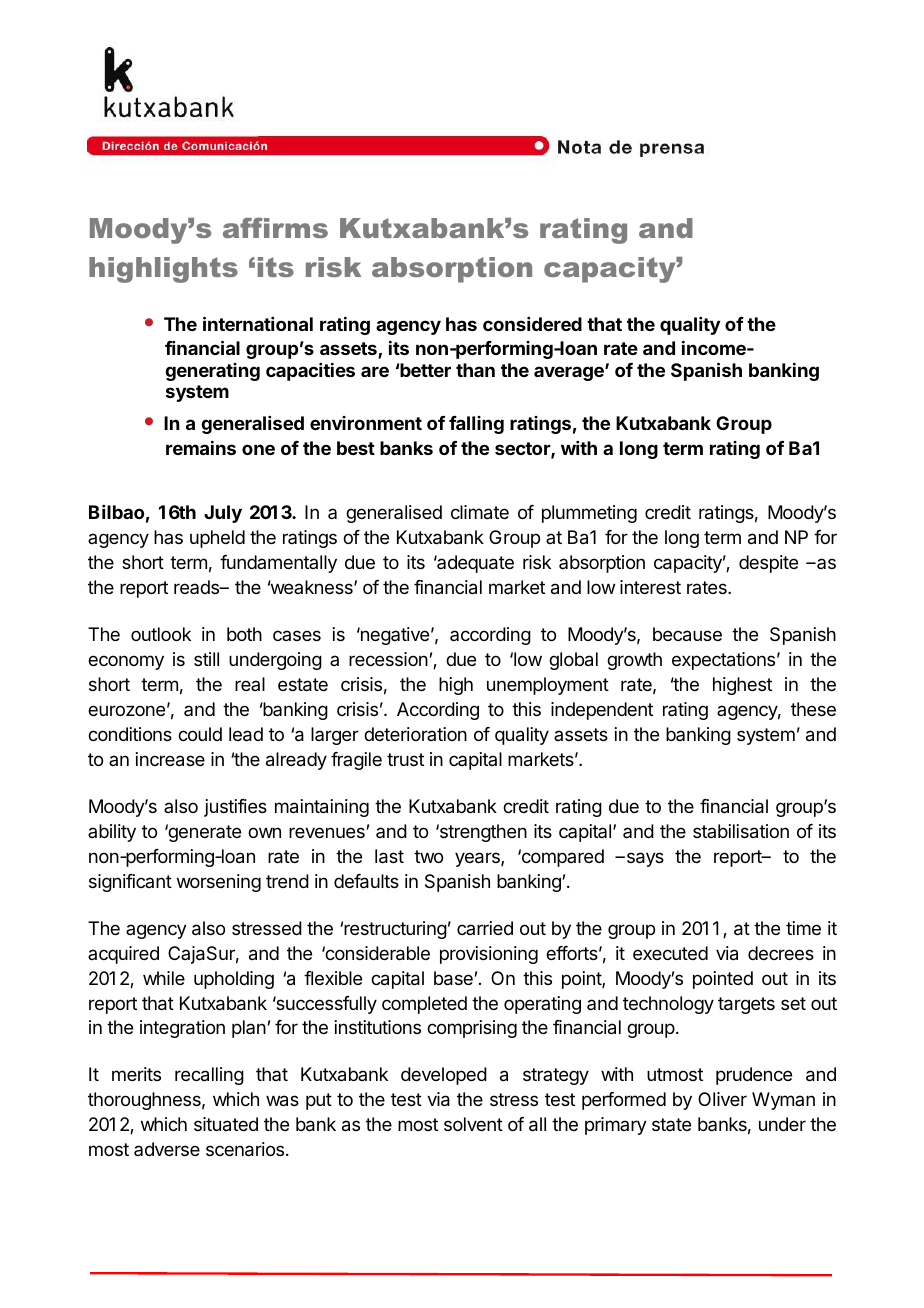 The width and height of the screenshot is (924, 1308). Describe the element at coordinates (476, 425) in the screenshot. I see `falling` at that location.
